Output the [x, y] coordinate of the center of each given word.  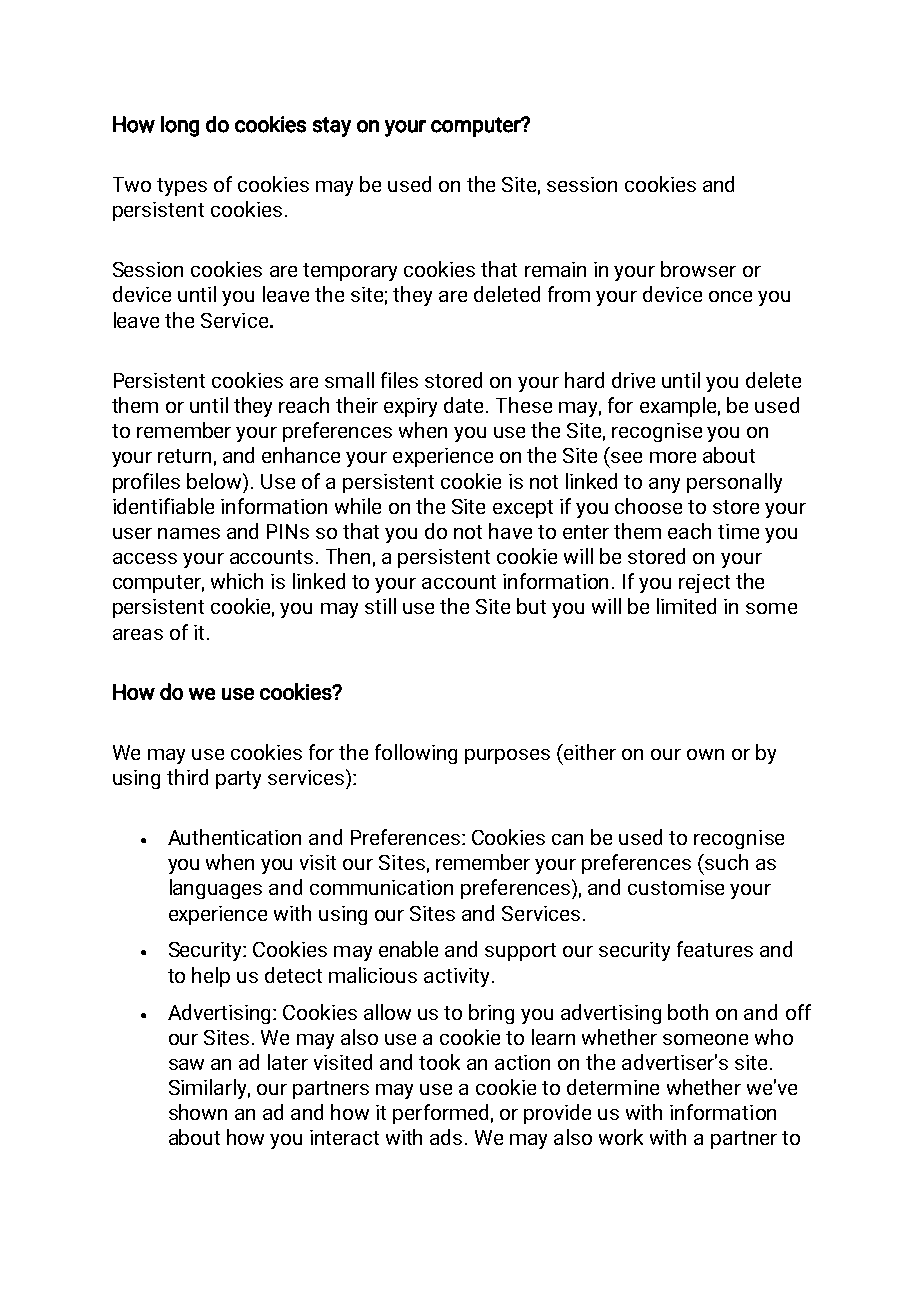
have [510, 531]
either [590, 752]
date [465, 405]
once [730, 296]
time [738, 531]
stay [332, 127]
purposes [507, 756]
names [189, 533]
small [349, 380]
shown [198, 1112]
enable [408, 949]
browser [698, 269]
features [715, 949]
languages [216, 889]
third [187, 777]
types [182, 187]
